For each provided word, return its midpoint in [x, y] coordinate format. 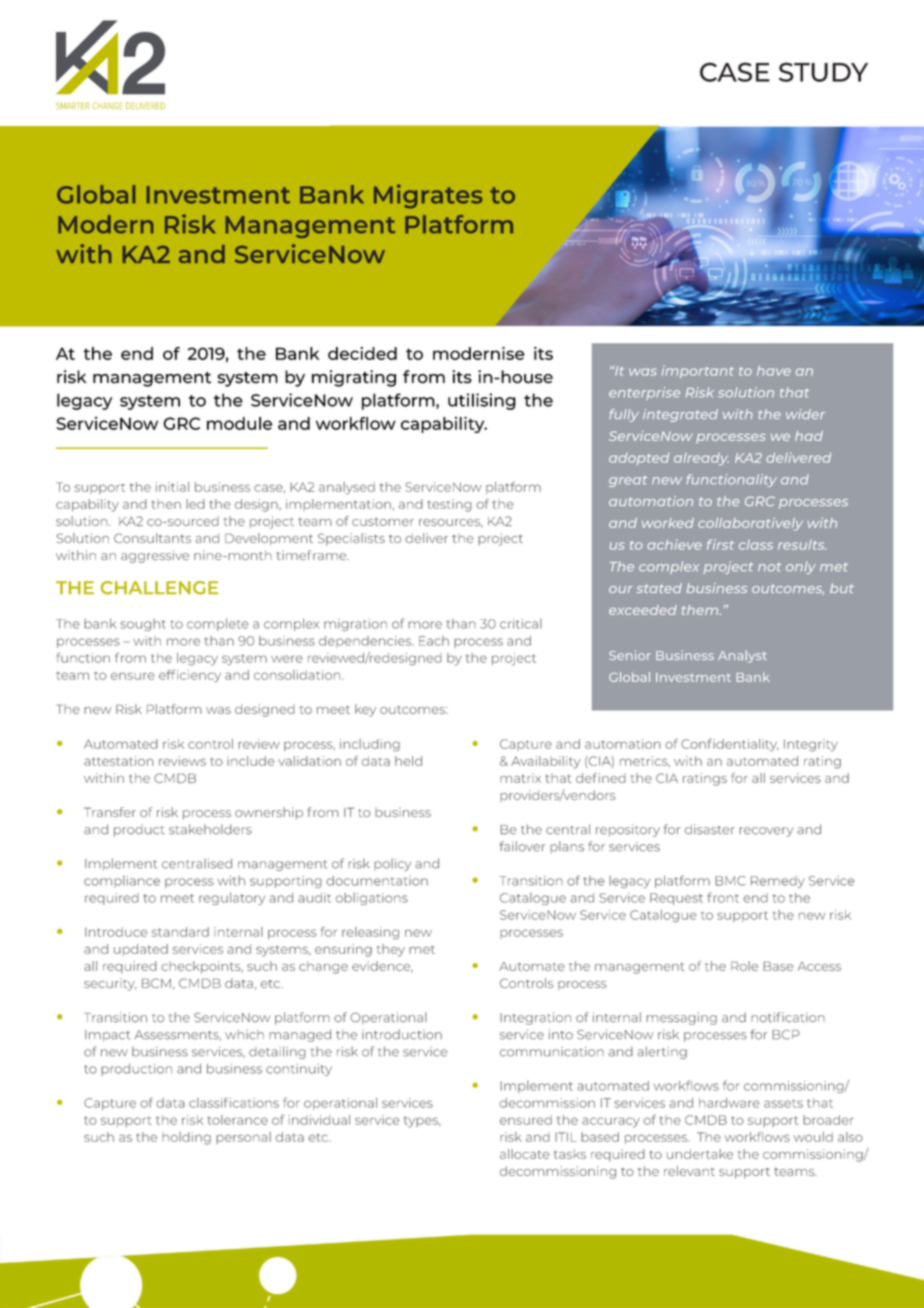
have [774, 371]
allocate [525, 1154]
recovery [766, 832]
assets [783, 1103]
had [809, 436]
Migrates [428, 196]
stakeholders [210, 829]
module [239, 423]
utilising [482, 401]
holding [186, 1138]
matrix [520, 778]
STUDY [823, 72]
